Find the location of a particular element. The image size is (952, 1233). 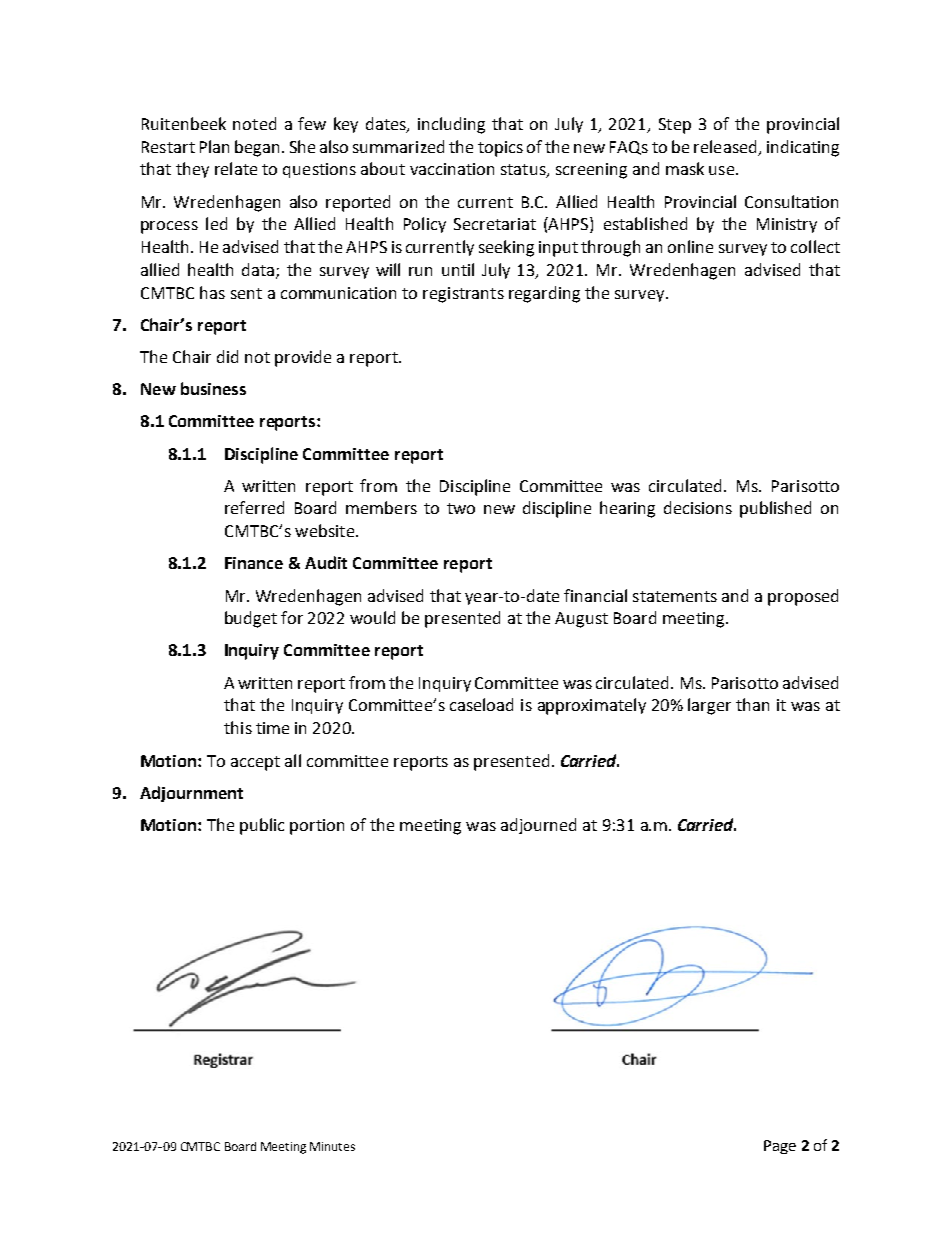

released is located at coordinates (725, 146).
